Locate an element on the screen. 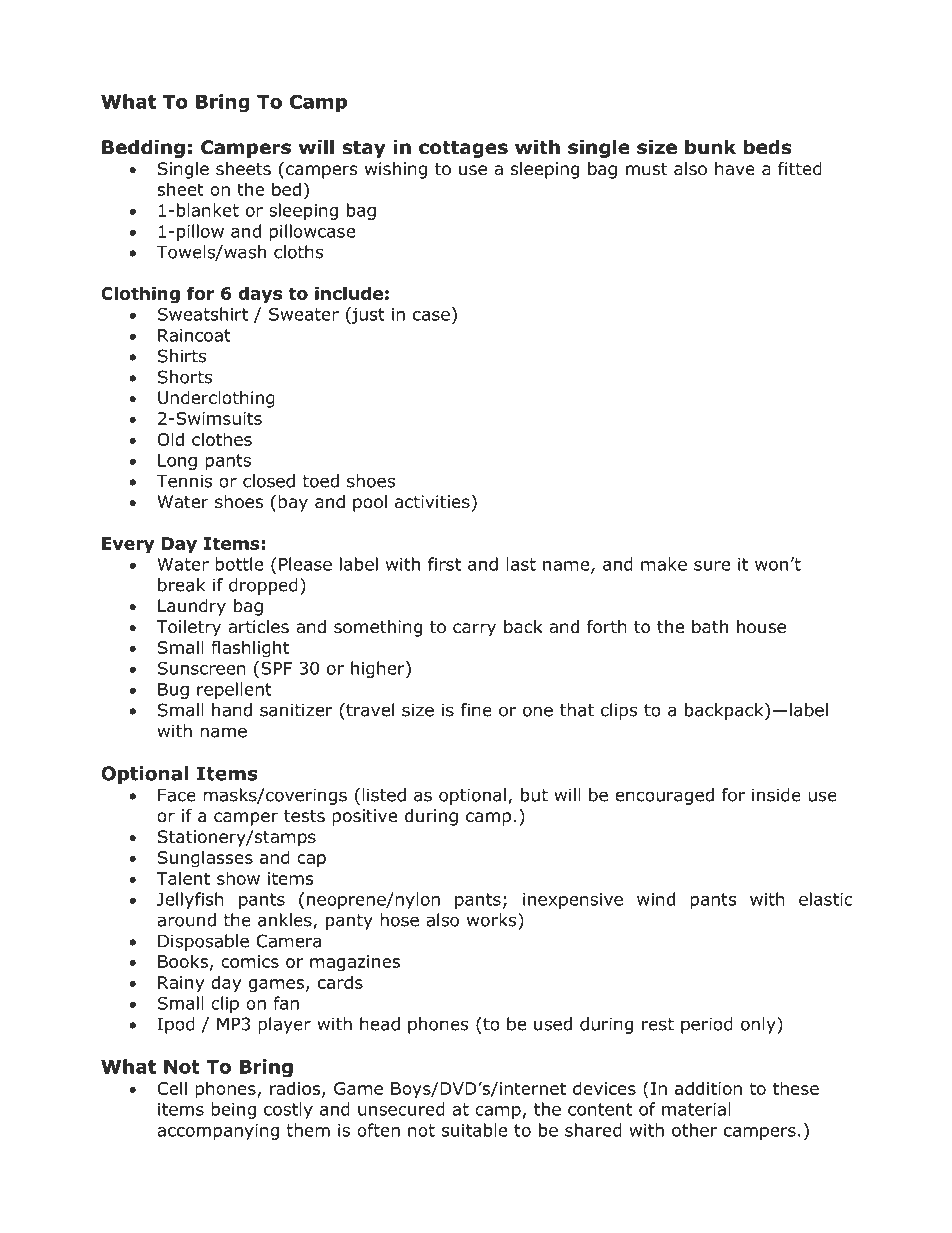 The image size is (952, 1233). Bedding is located at coordinates (143, 148).
